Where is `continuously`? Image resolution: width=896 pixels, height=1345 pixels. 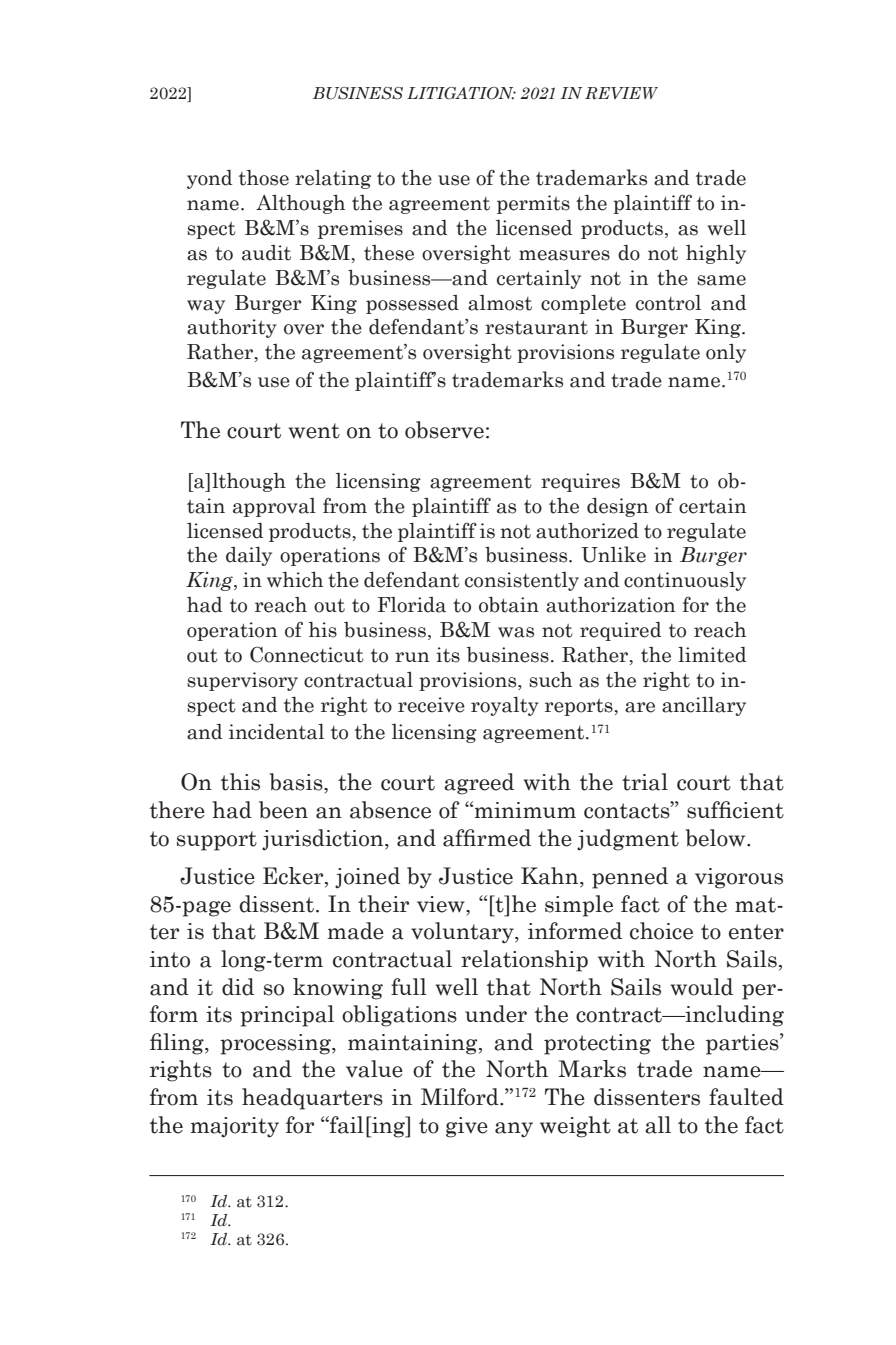 continuously is located at coordinates (685, 581).
